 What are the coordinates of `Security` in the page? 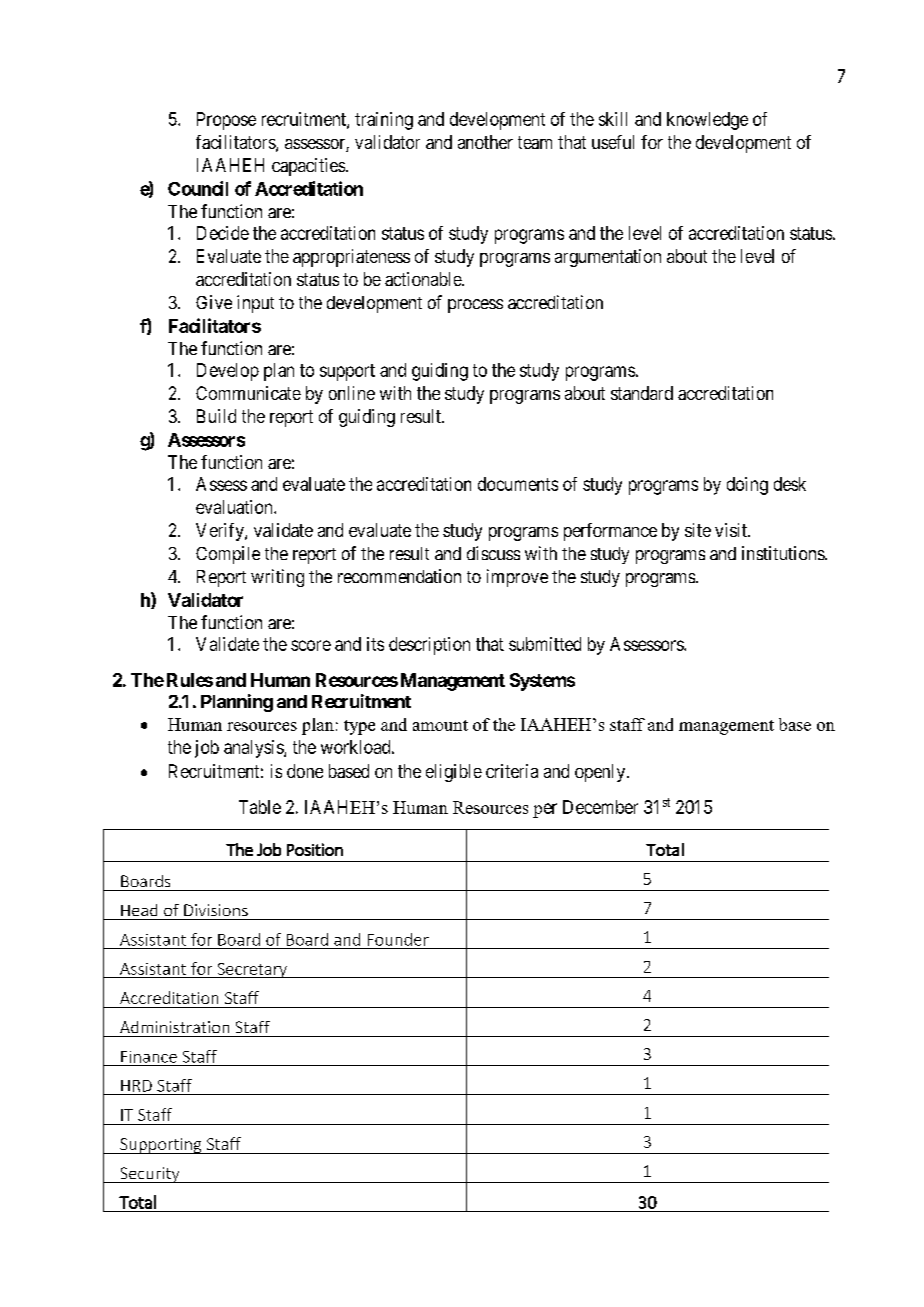 It's located at (150, 1175).
